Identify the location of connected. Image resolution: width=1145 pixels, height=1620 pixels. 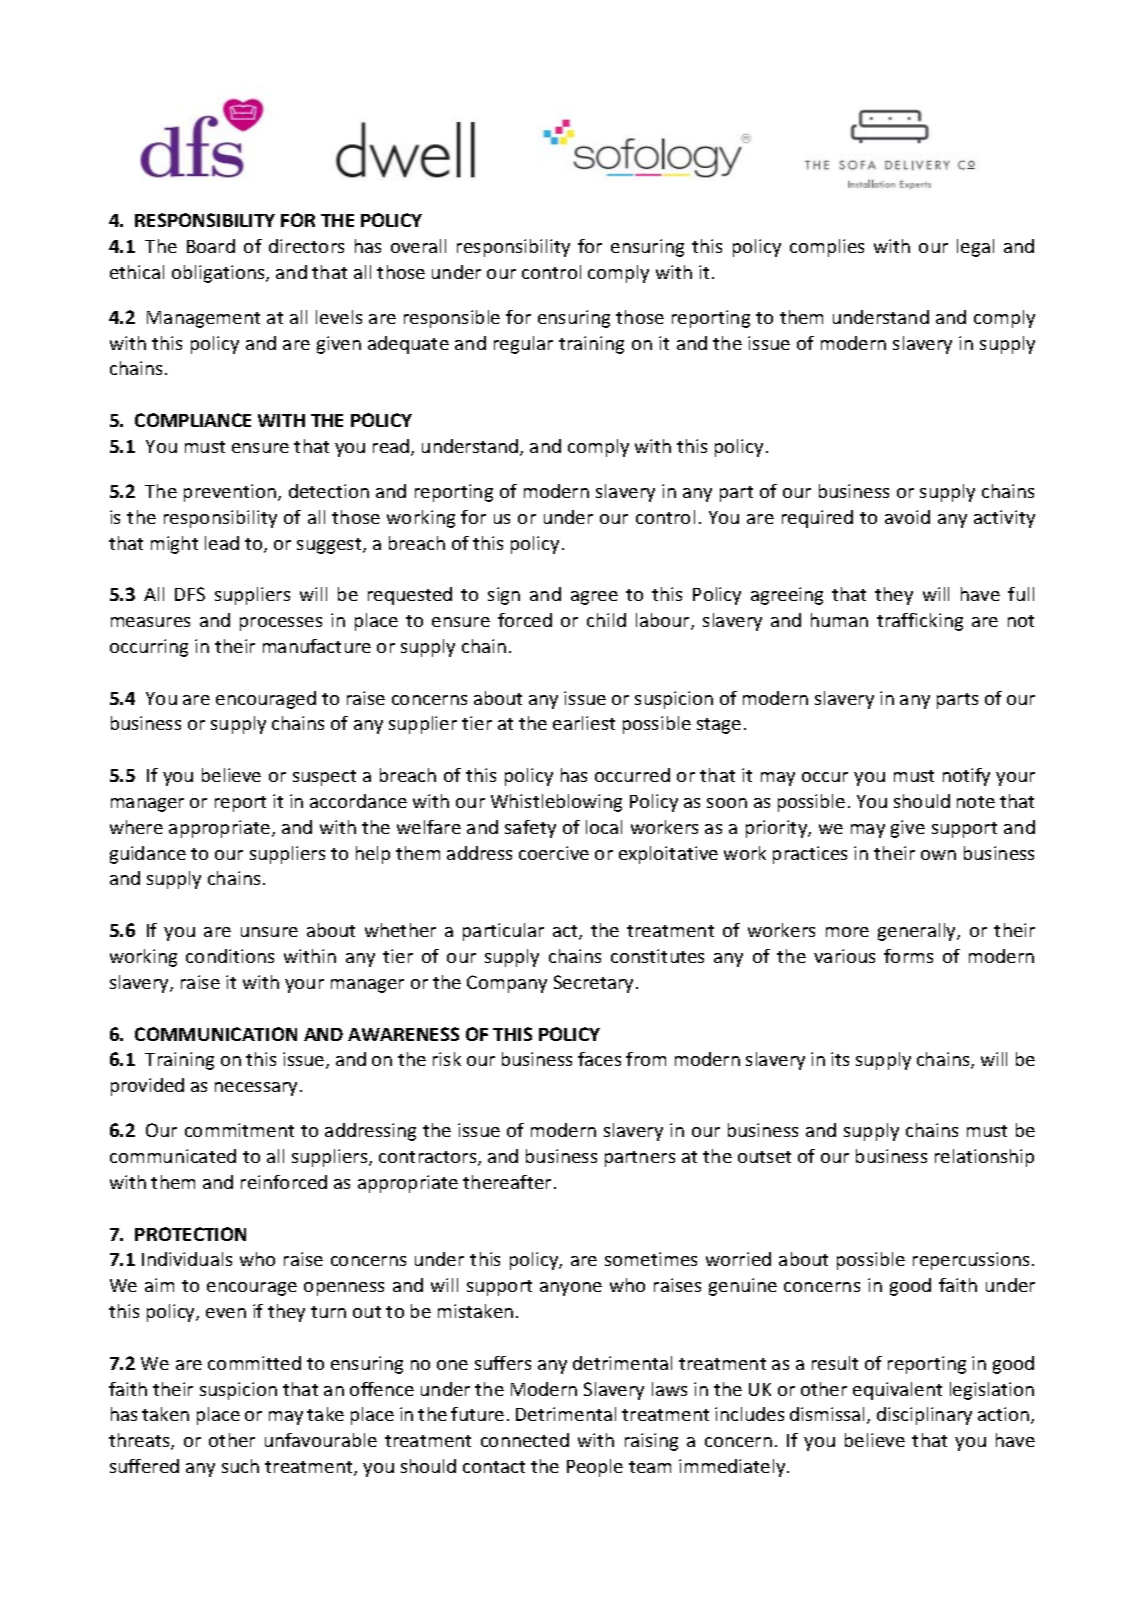
(525, 1440).
